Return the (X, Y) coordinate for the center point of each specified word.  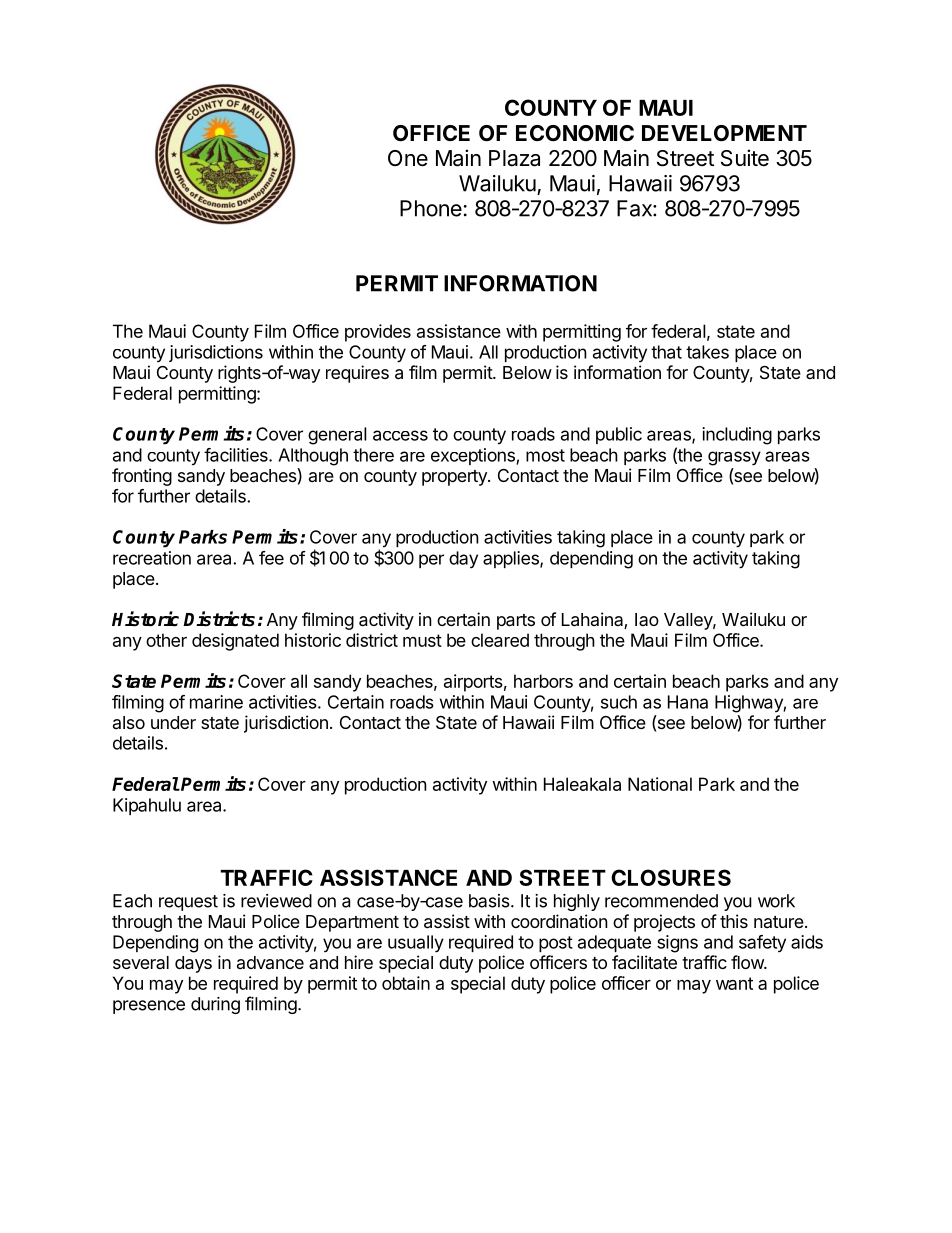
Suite (745, 158)
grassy (734, 458)
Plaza (514, 158)
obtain (406, 983)
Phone (431, 208)
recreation (152, 558)
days (193, 964)
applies (512, 559)
